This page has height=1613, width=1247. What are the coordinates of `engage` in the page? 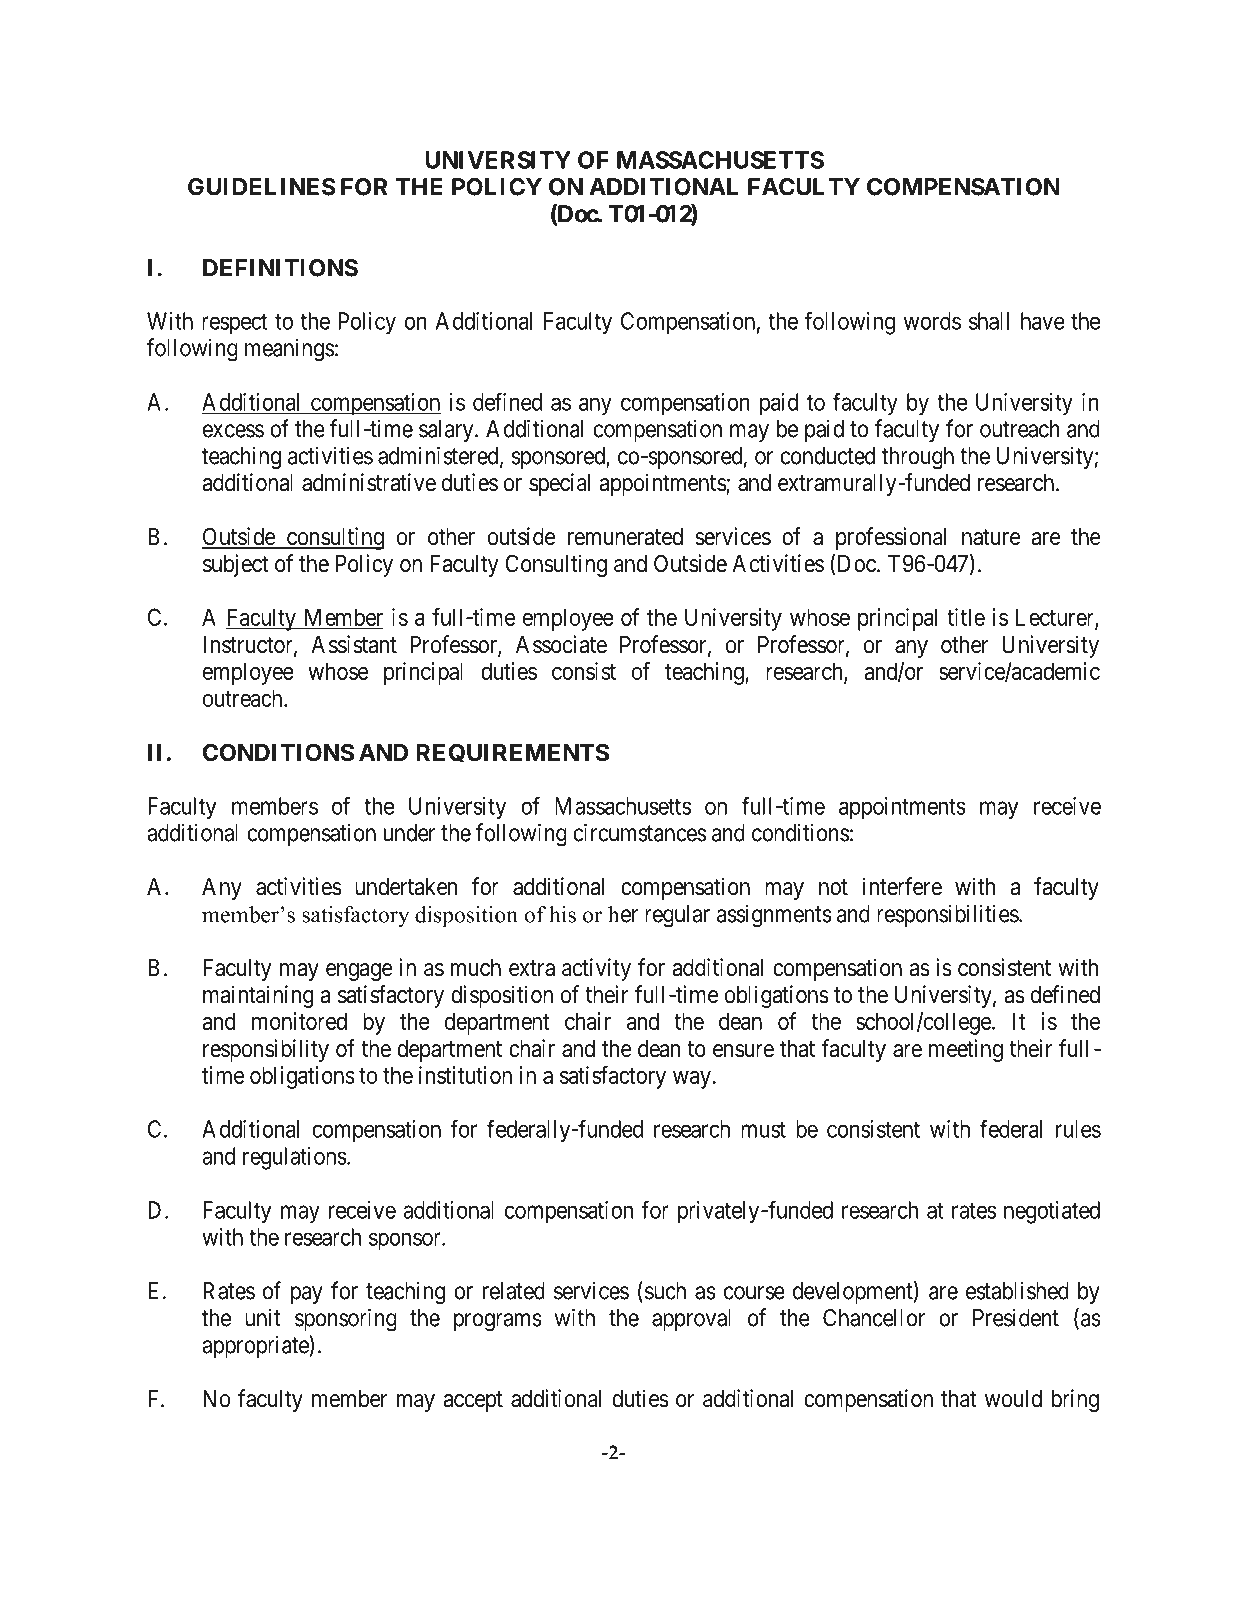 It's located at (359, 972).
